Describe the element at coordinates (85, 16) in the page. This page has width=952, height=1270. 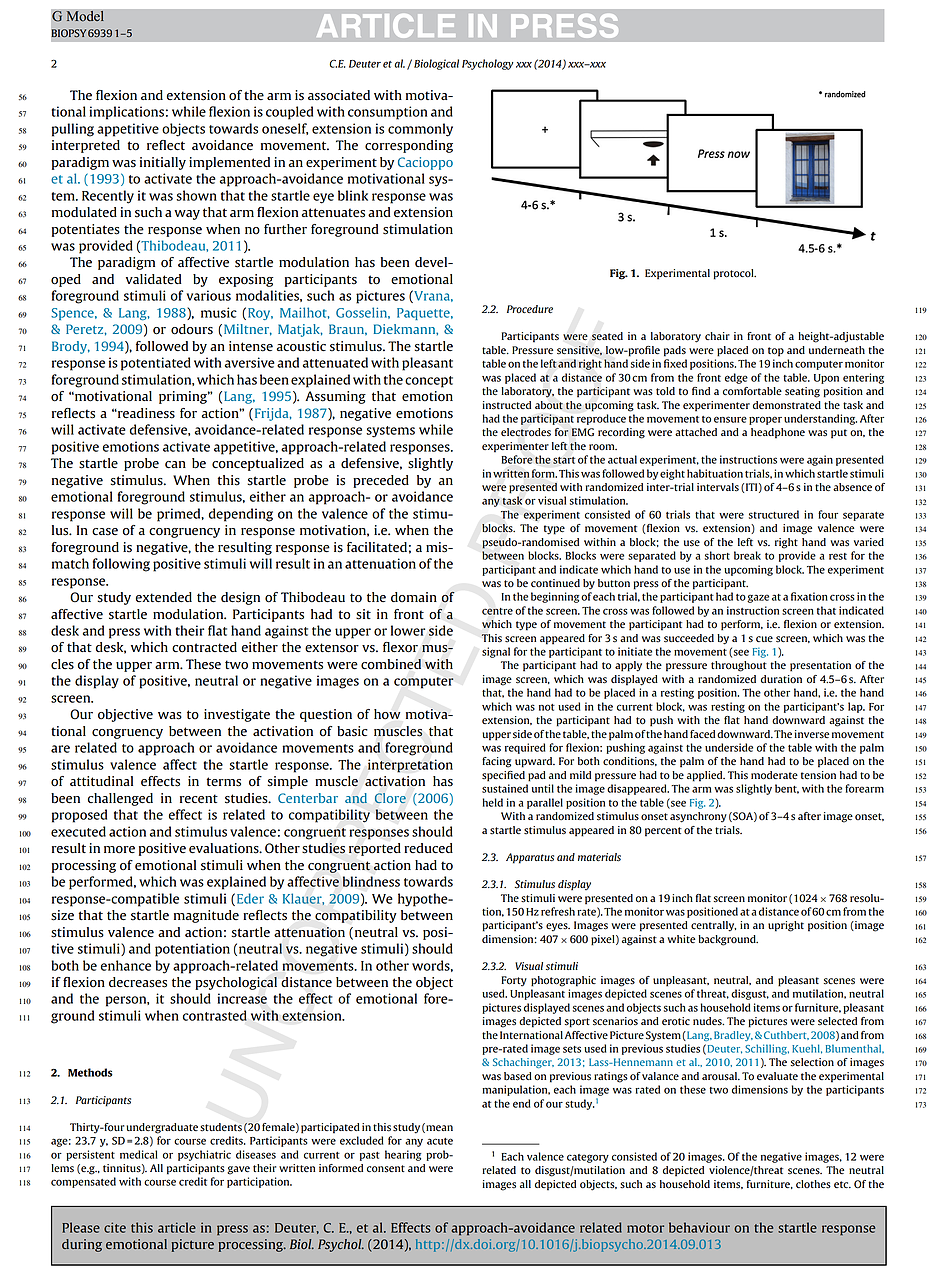
I see `Model` at that location.
